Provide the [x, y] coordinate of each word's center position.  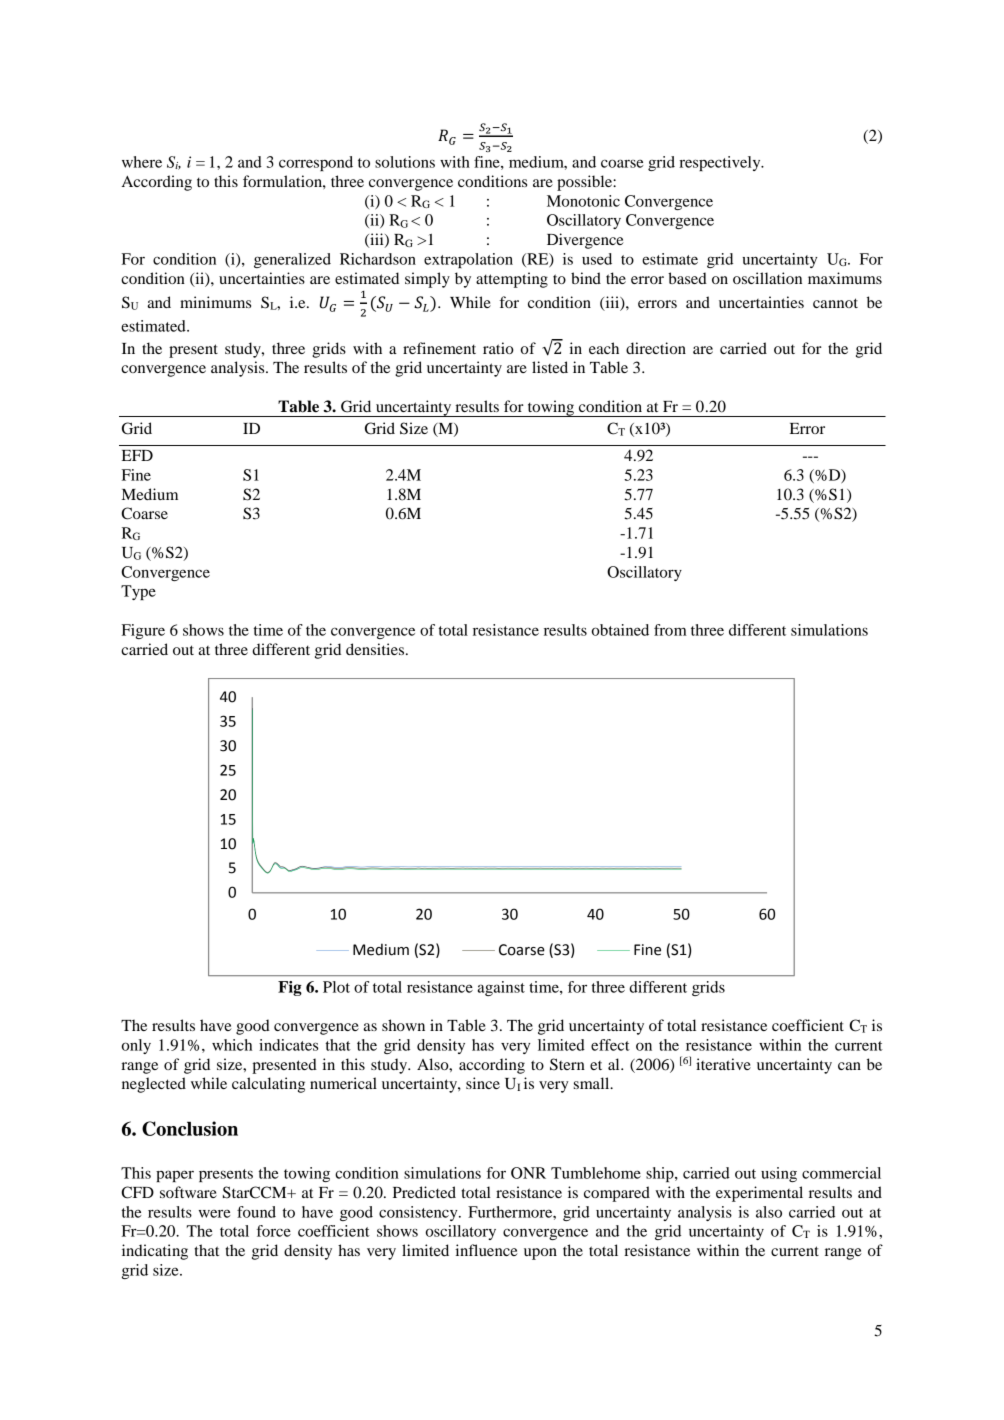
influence [486, 1250]
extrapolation [468, 260]
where [142, 162]
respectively [721, 163]
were [215, 1213]
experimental [759, 1194]
